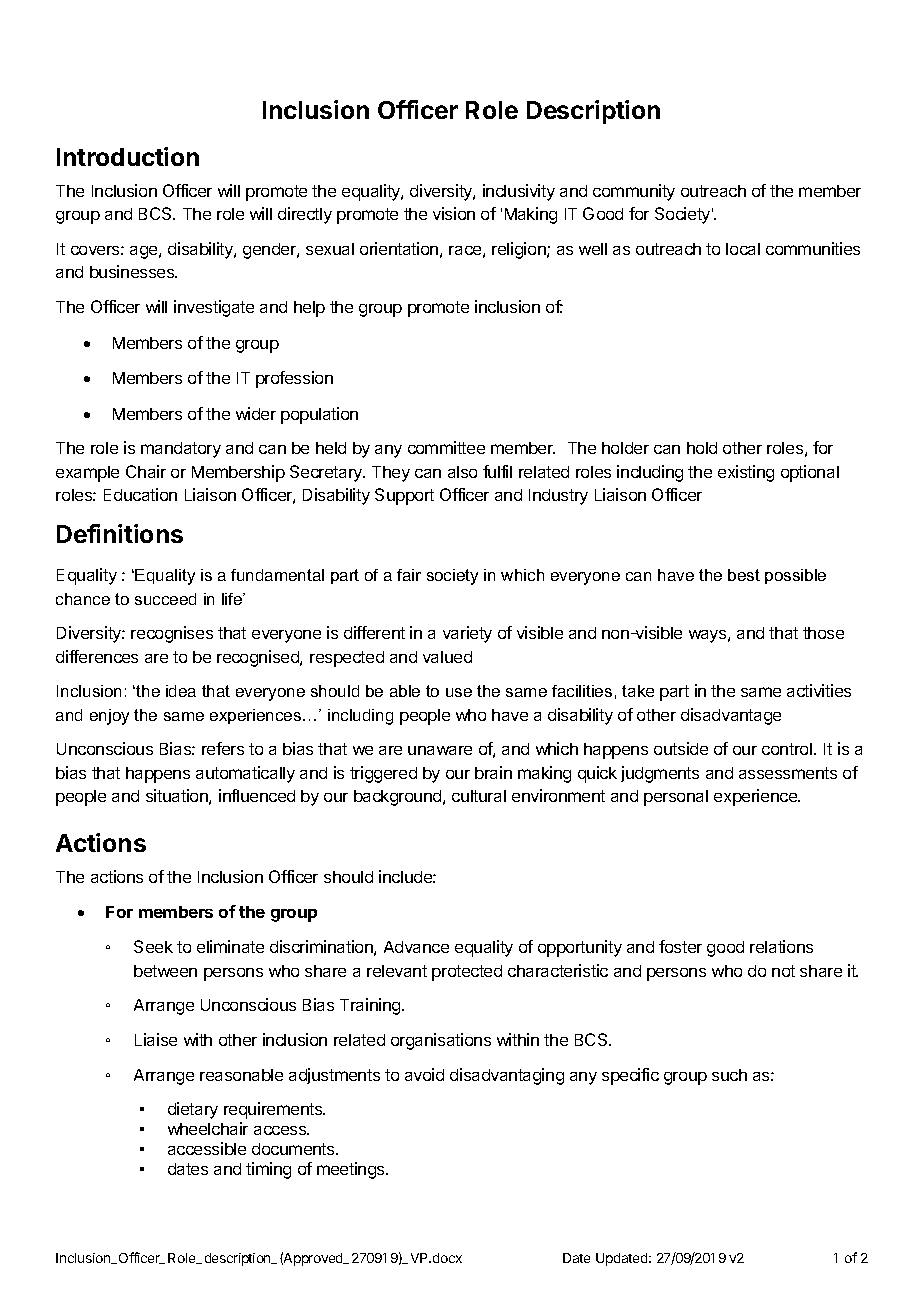 This page has height=1308, width=924. Describe the element at coordinates (743, 249) in the page. I see `local` at that location.
